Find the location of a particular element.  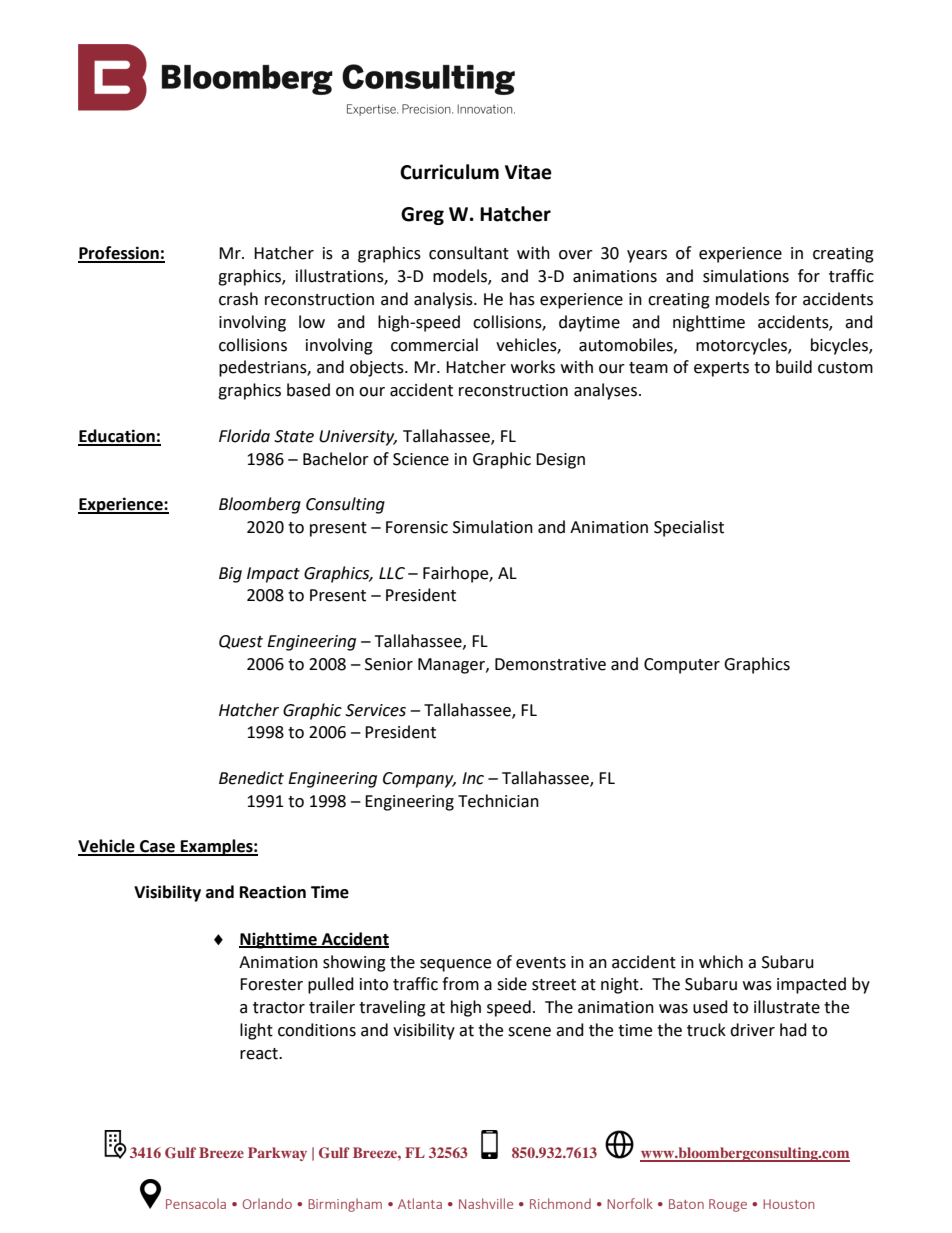

Pensacola is located at coordinates (196, 1203).
